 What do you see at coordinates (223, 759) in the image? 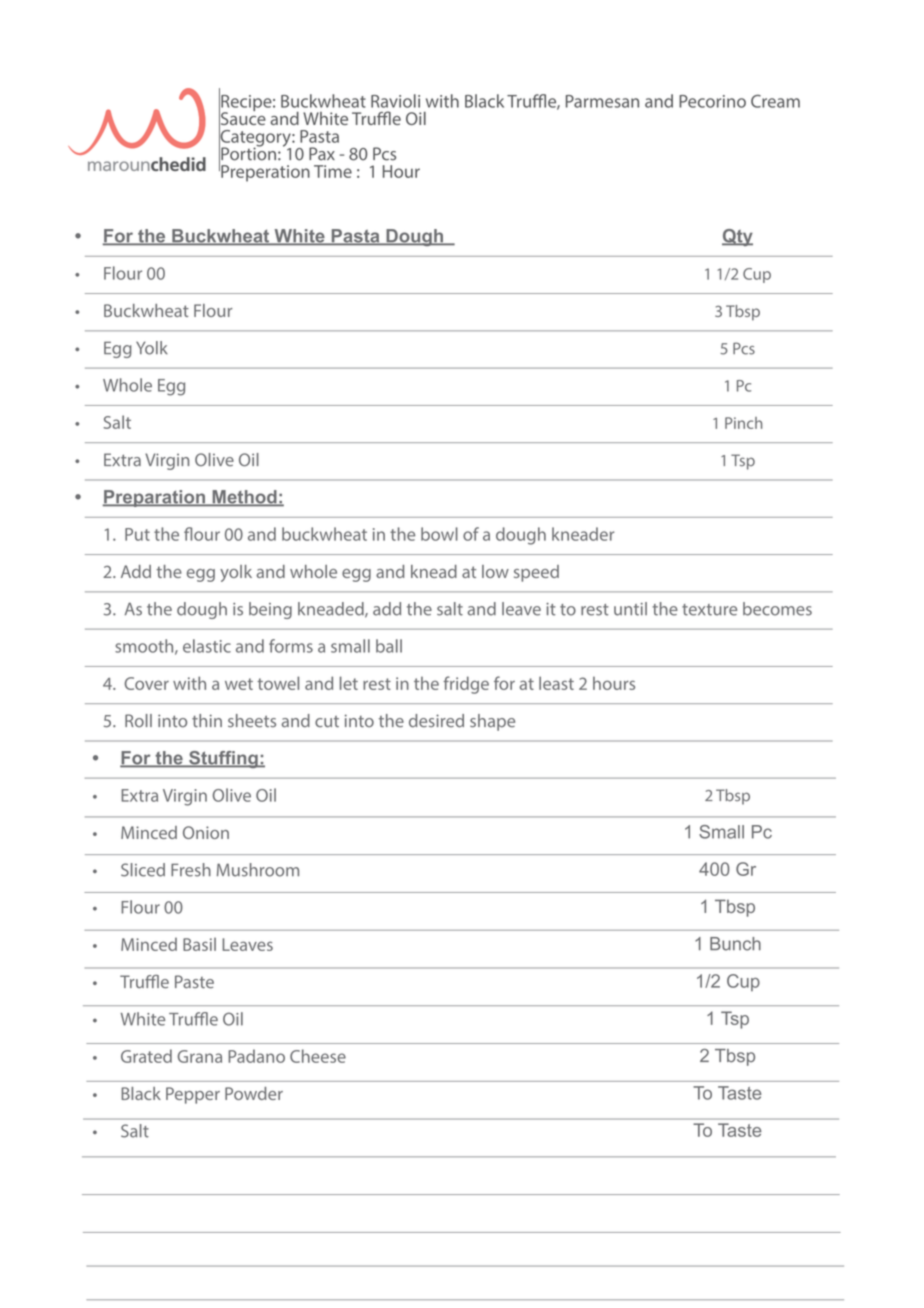
I see `Stuffing` at bounding box center [223, 759].
